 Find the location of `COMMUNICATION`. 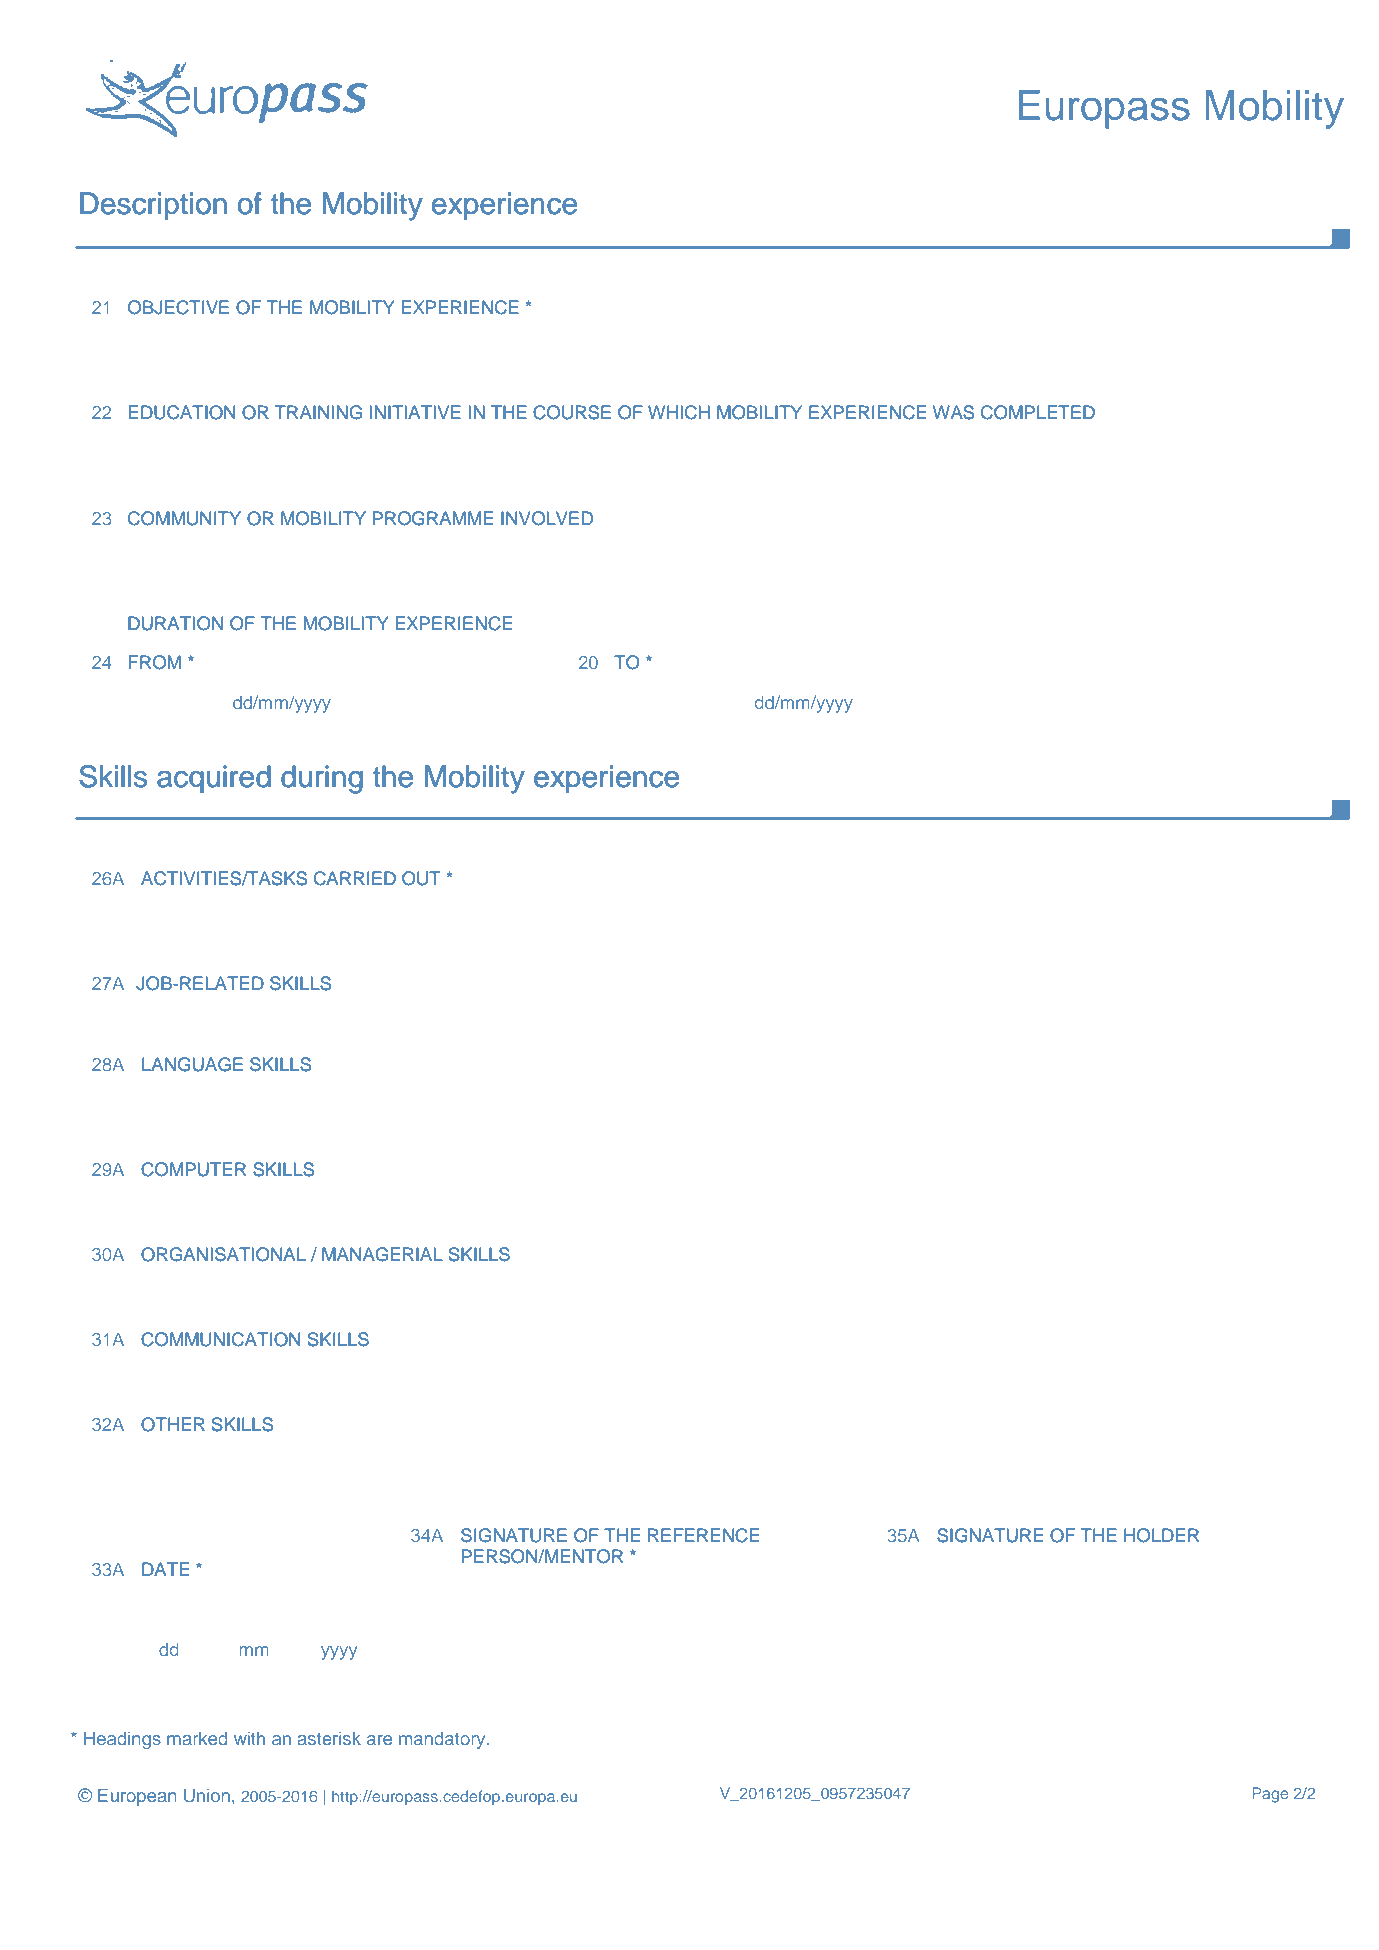

COMMUNICATION is located at coordinates (220, 1339).
